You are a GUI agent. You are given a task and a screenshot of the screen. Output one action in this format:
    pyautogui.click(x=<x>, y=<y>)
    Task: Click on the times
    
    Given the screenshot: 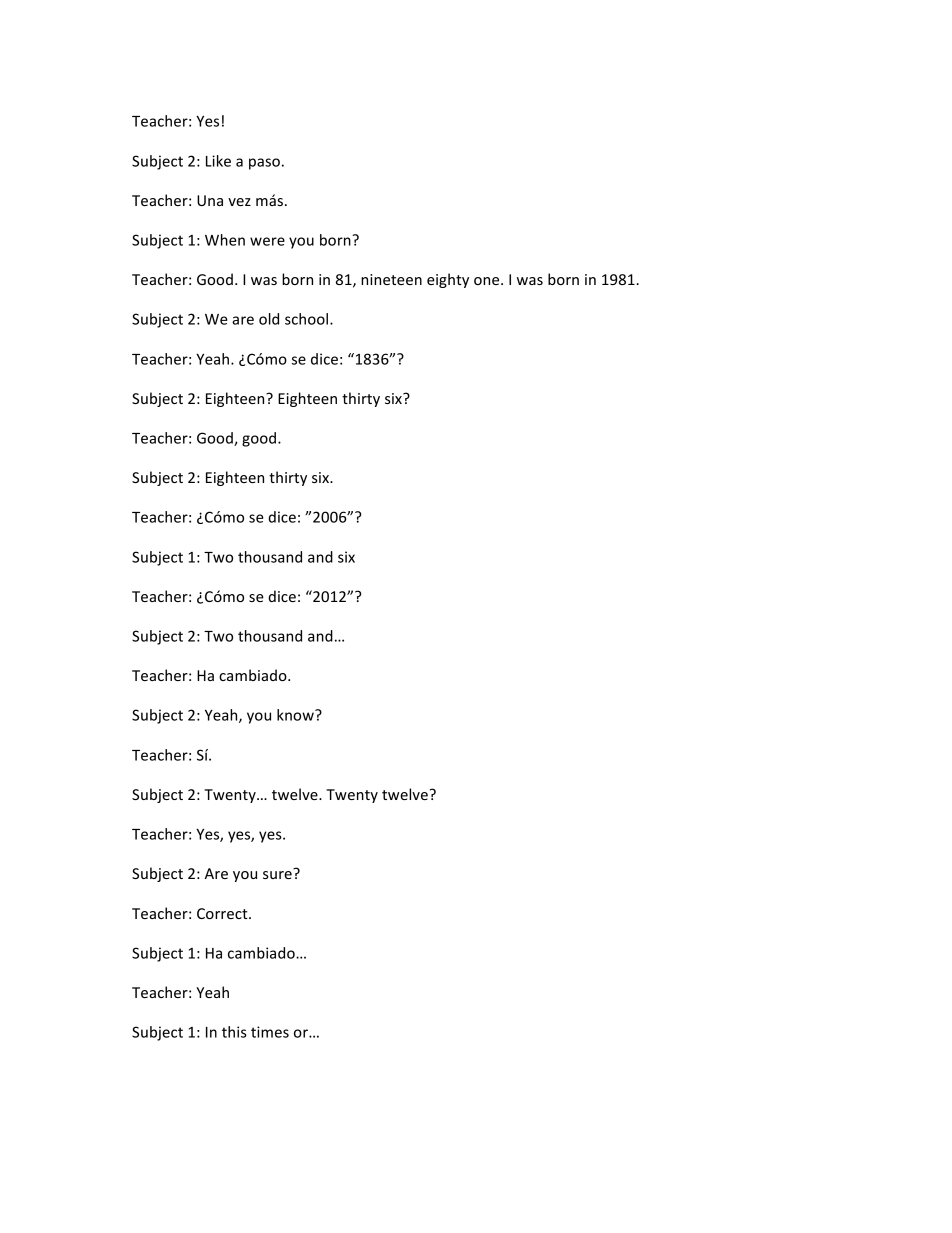 What is the action you would take?
    pyautogui.click(x=270, y=1032)
